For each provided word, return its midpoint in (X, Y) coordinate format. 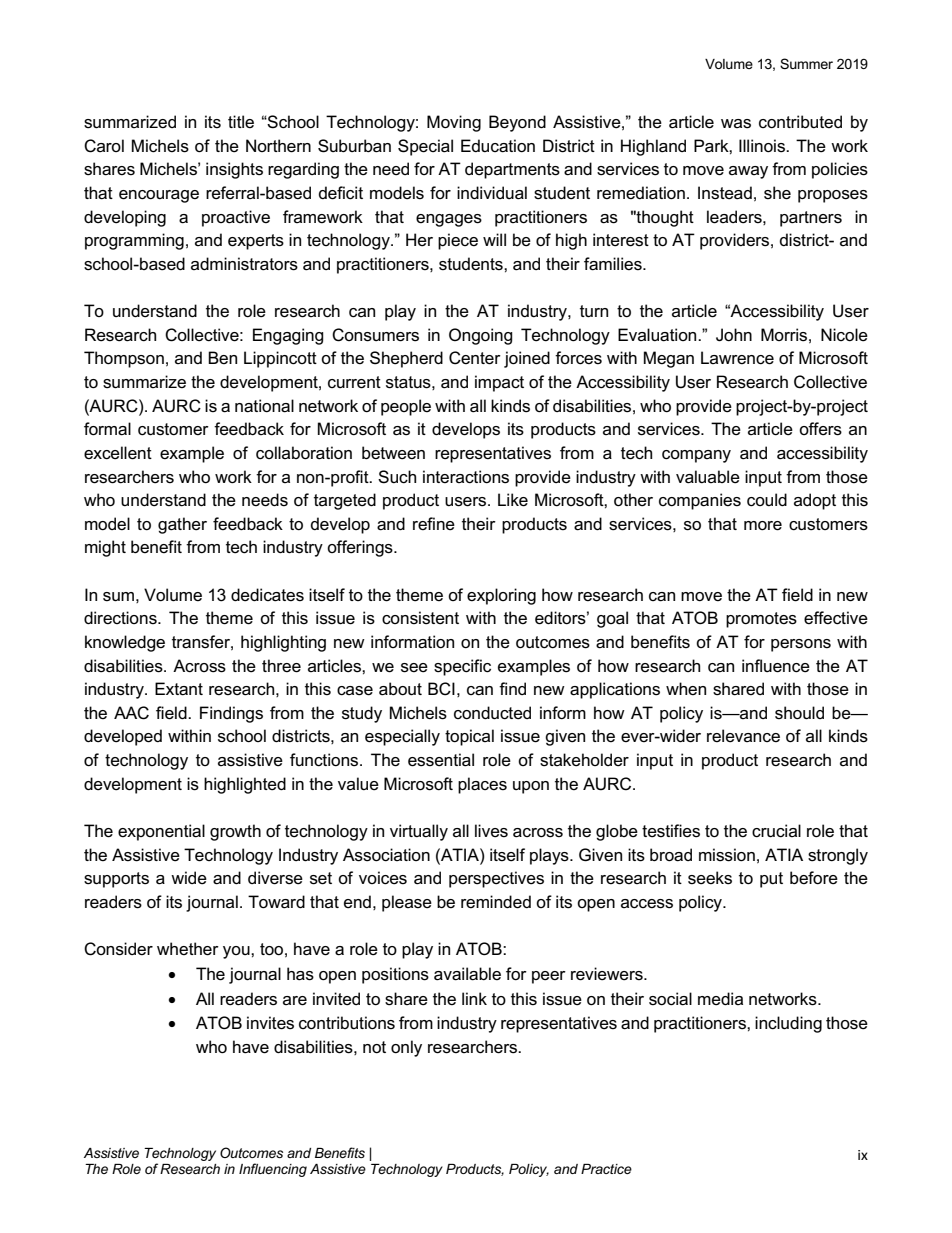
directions (121, 618)
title (241, 121)
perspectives (496, 879)
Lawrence (737, 358)
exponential (161, 832)
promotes (761, 620)
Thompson (124, 359)
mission (727, 855)
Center (475, 358)
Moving (454, 123)
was (736, 124)
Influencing (273, 1170)
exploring (501, 596)
